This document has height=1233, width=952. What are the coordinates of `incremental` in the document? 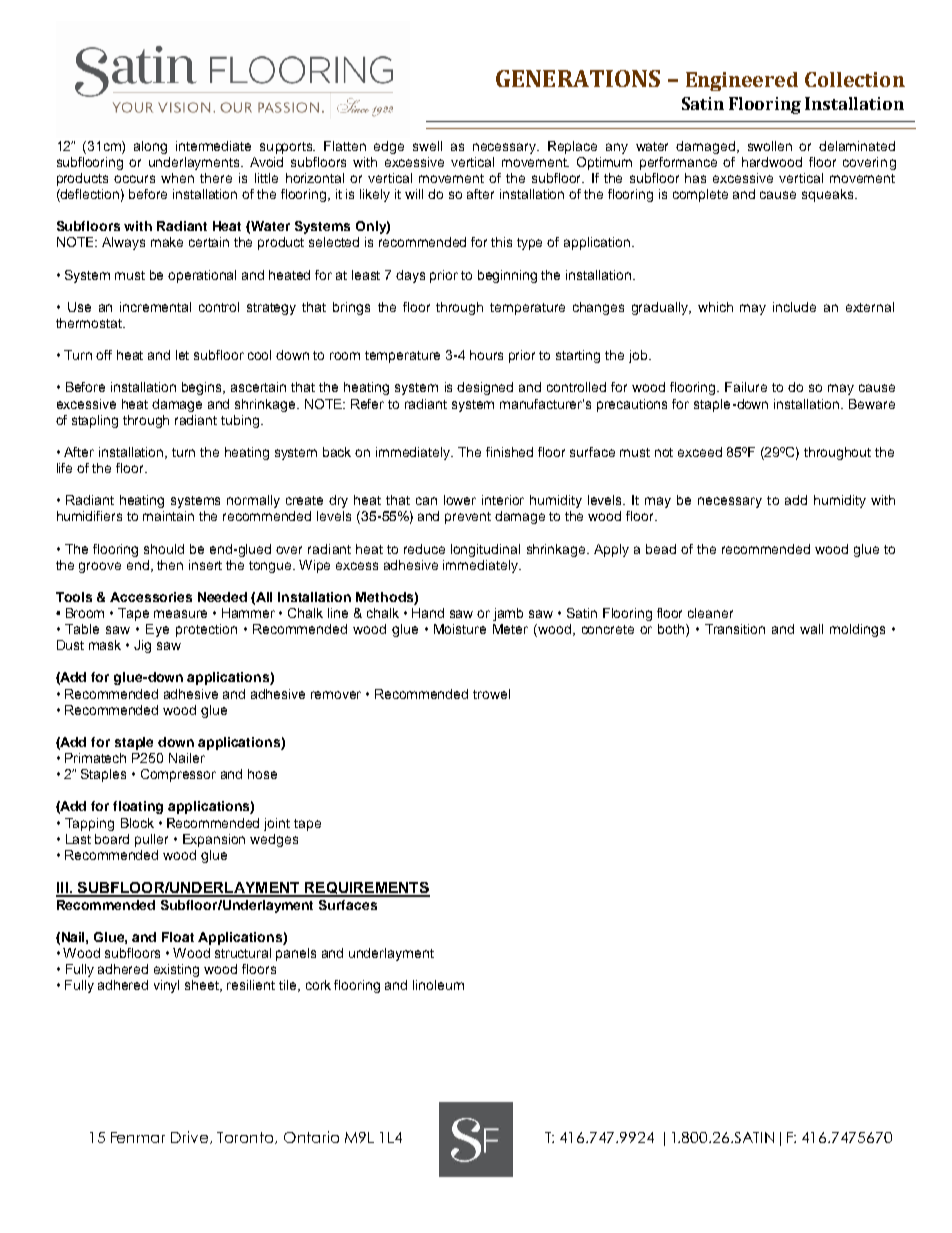 It's located at (155, 307).
